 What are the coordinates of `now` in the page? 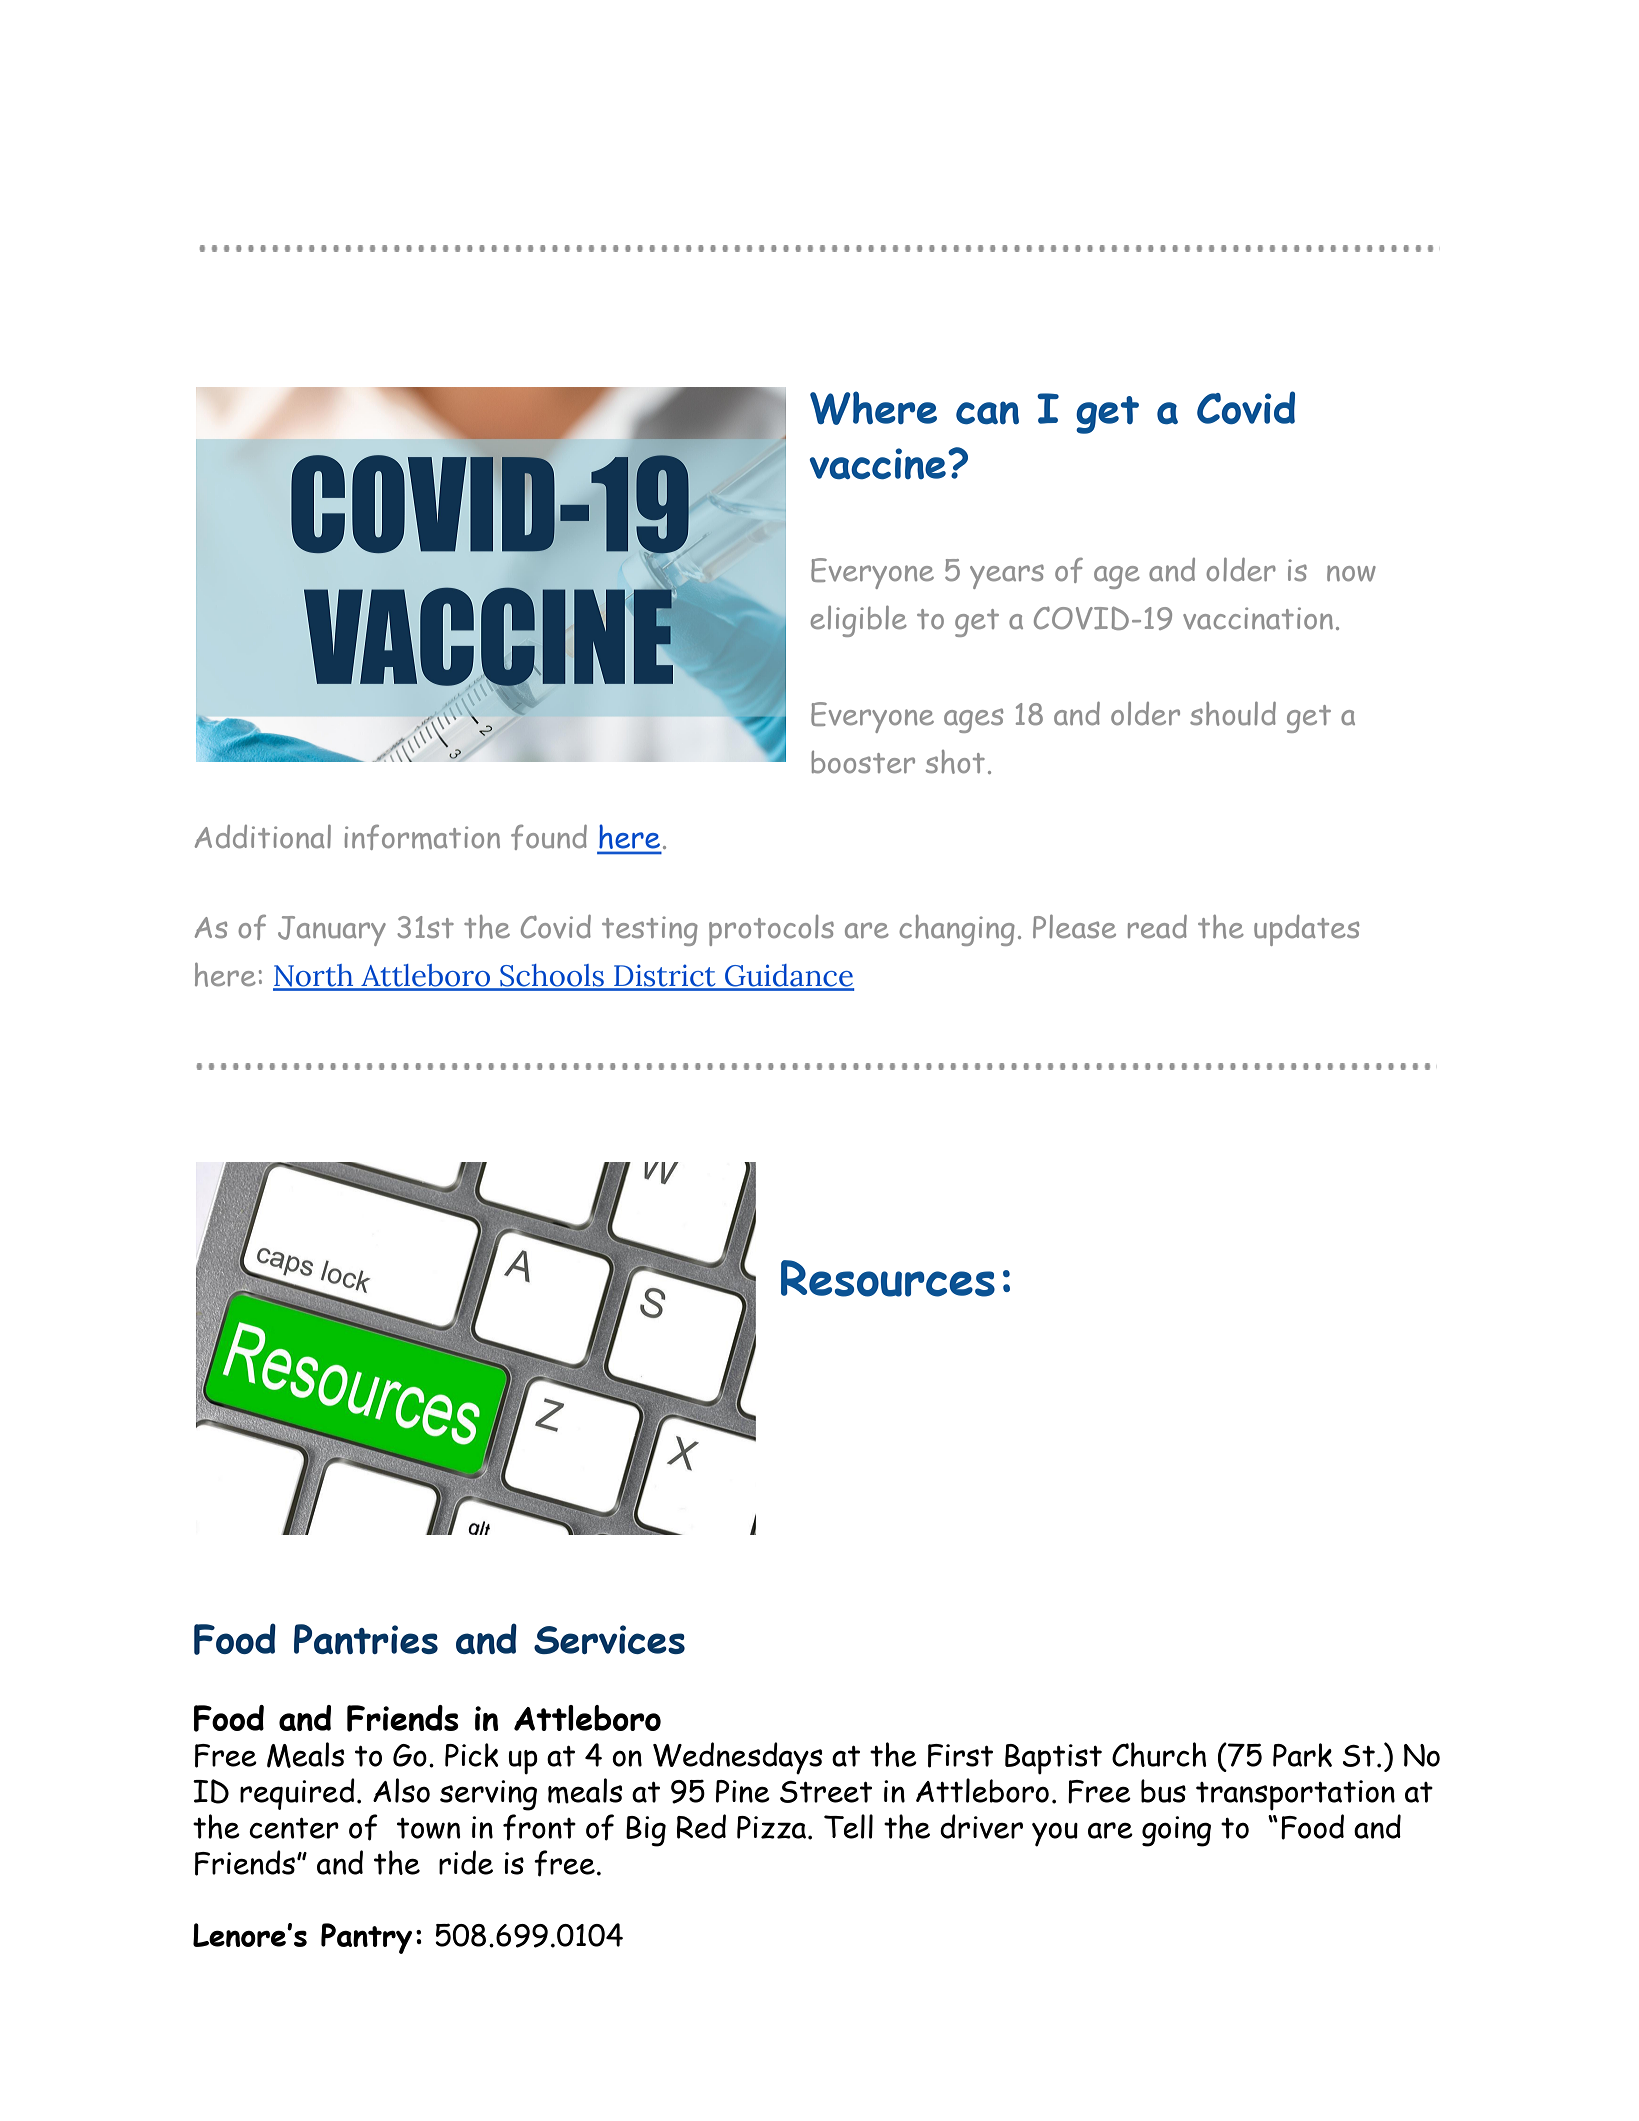 It's located at (1351, 573).
